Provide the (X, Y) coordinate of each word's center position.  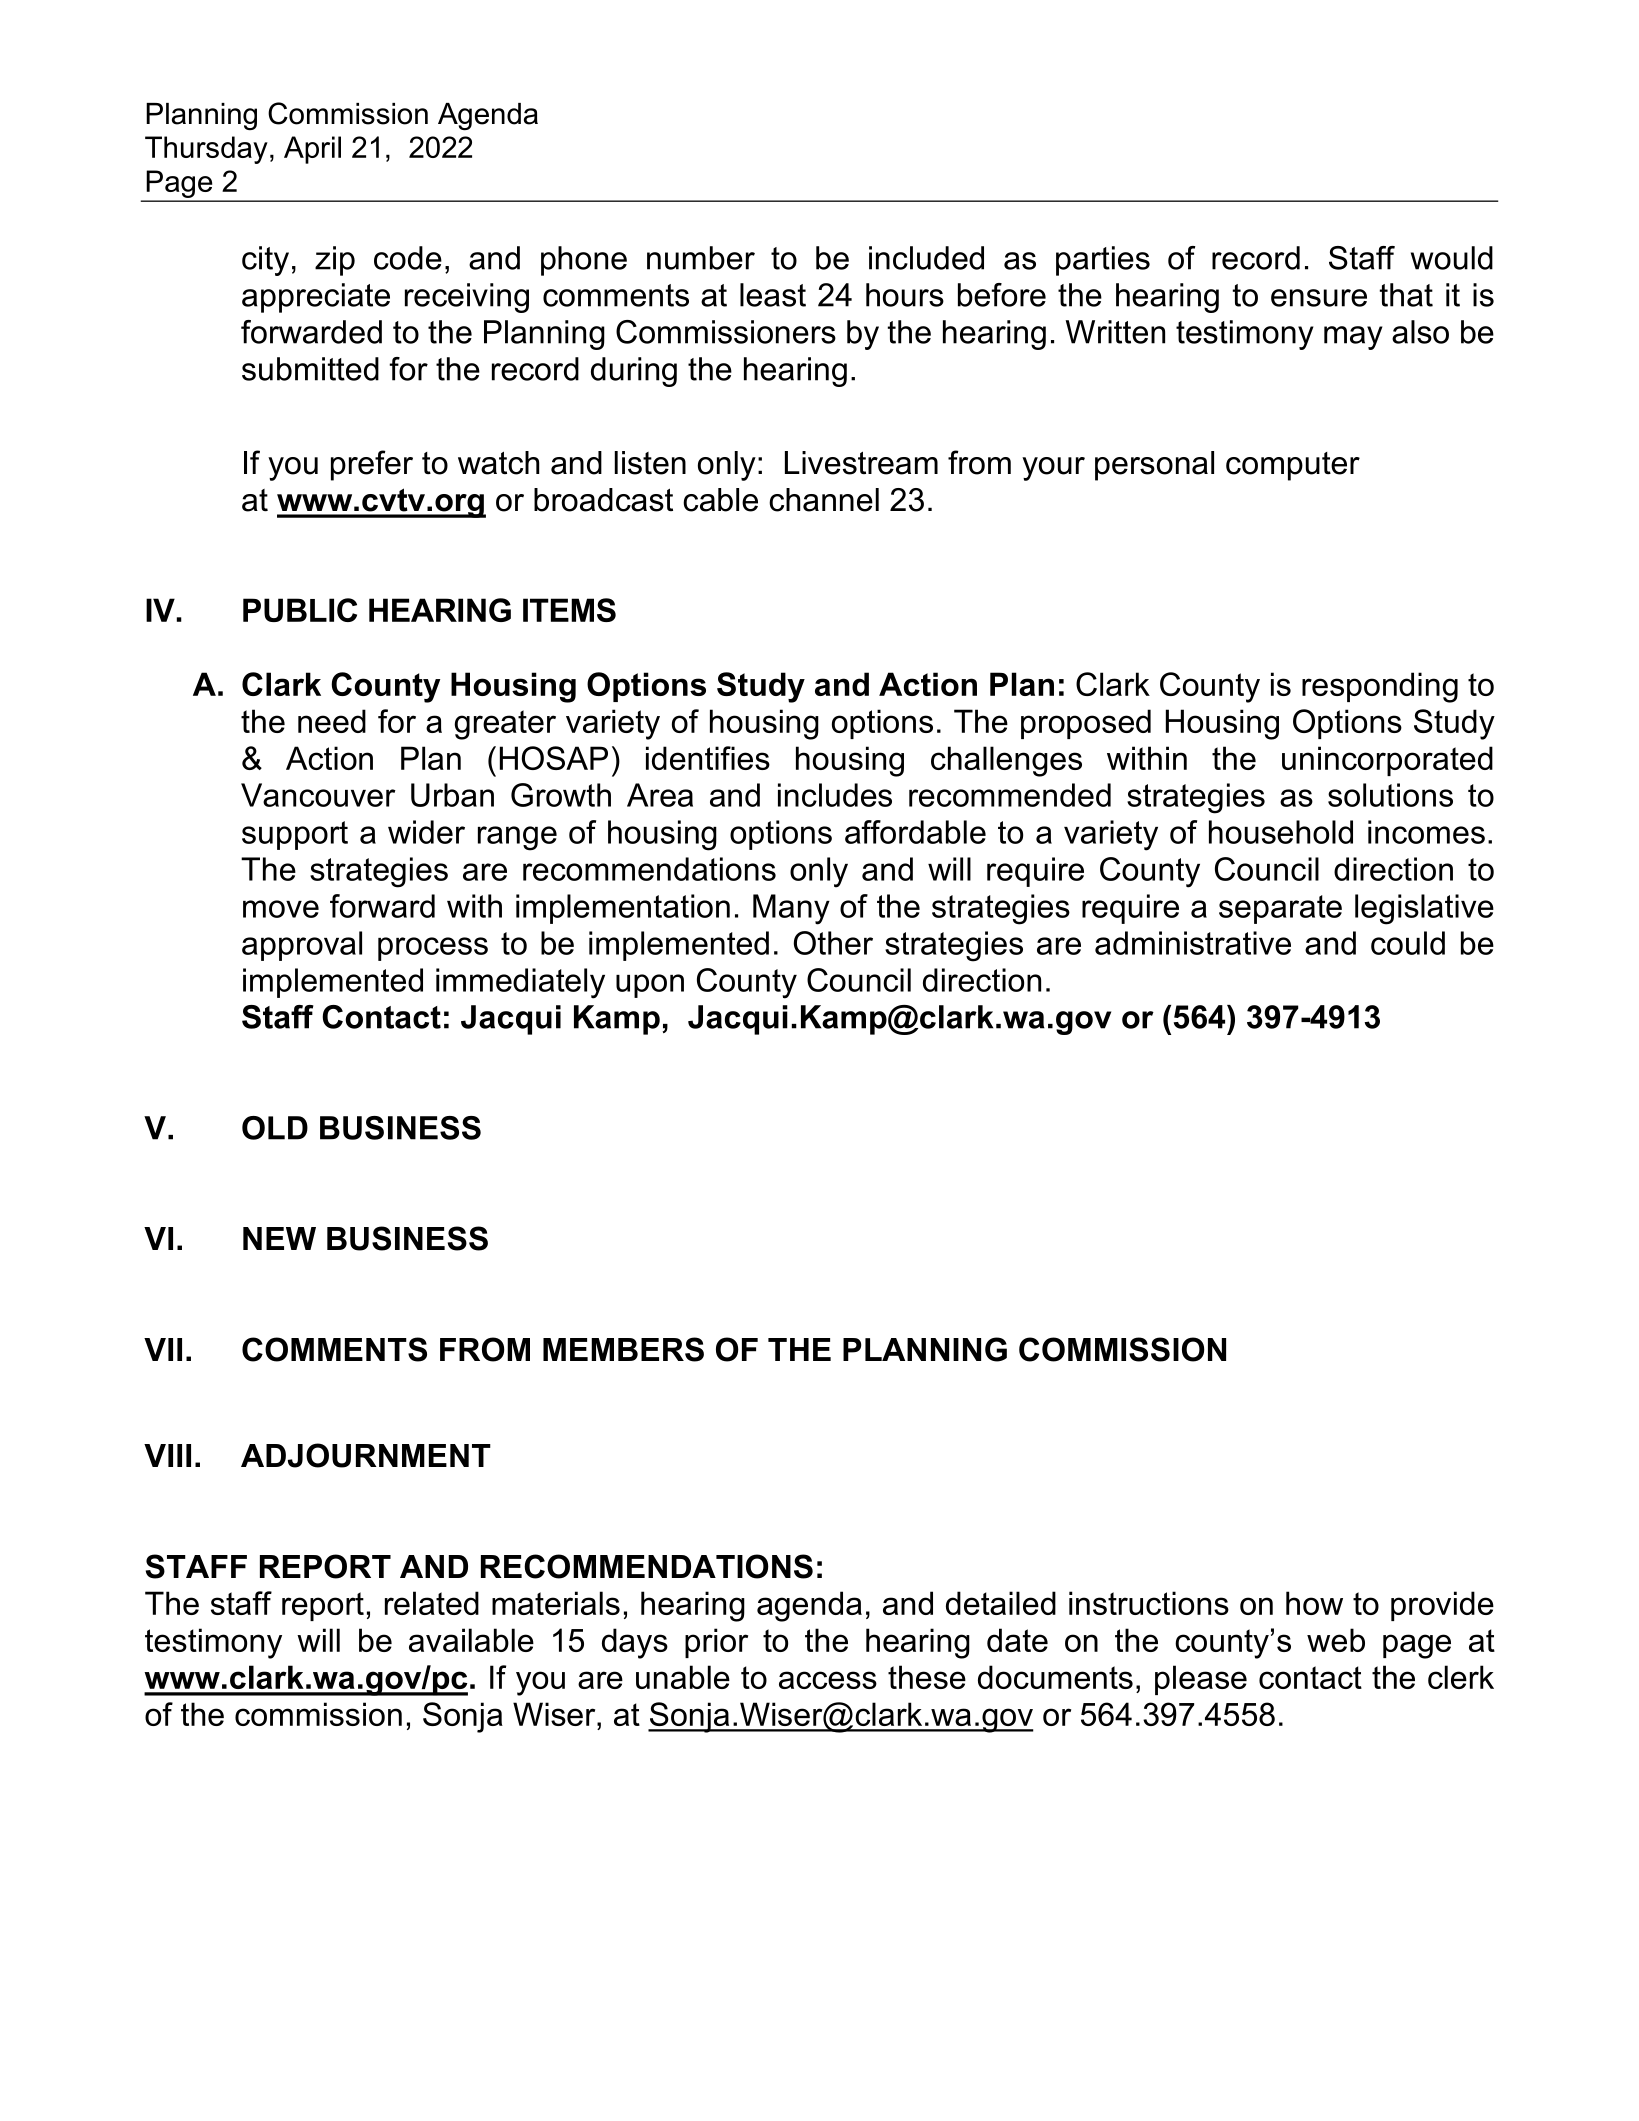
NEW (279, 1238)
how (1314, 1603)
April (312, 150)
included (926, 258)
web (1336, 1640)
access (828, 1680)
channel (824, 500)
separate (1280, 909)
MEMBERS (623, 1349)
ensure (1319, 298)
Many (791, 909)
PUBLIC (300, 610)
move (281, 909)
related (432, 1603)
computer (1293, 466)
